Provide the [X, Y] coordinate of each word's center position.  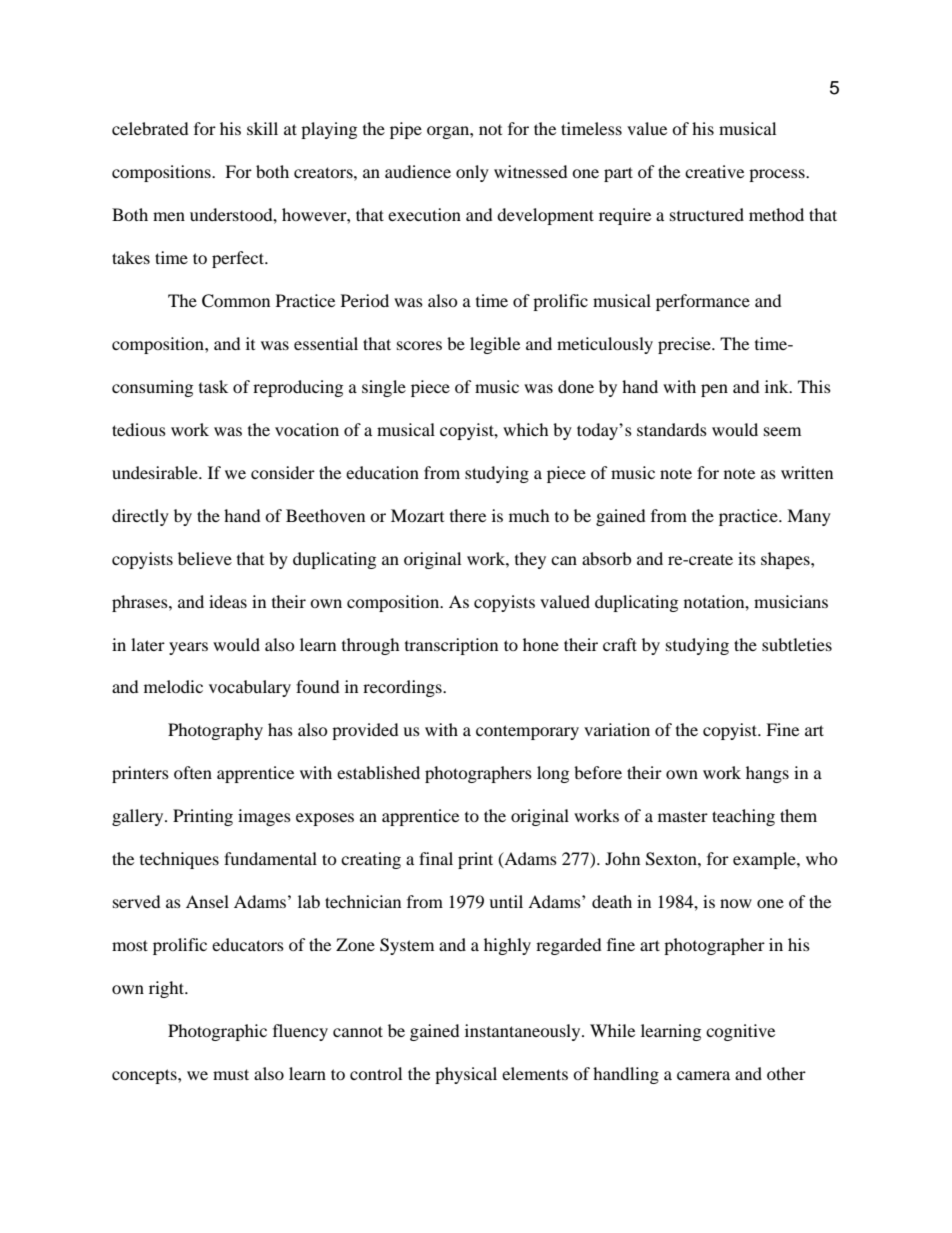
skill [262, 128]
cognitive [740, 1032]
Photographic [217, 1032]
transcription [451, 646]
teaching [743, 817]
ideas [228, 601]
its [747, 558]
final [436, 858]
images [264, 817]
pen [714, 390]
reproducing [298, 388]
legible [495, 345]
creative [714, 171]
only [472, 173]
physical [466, 1075]
